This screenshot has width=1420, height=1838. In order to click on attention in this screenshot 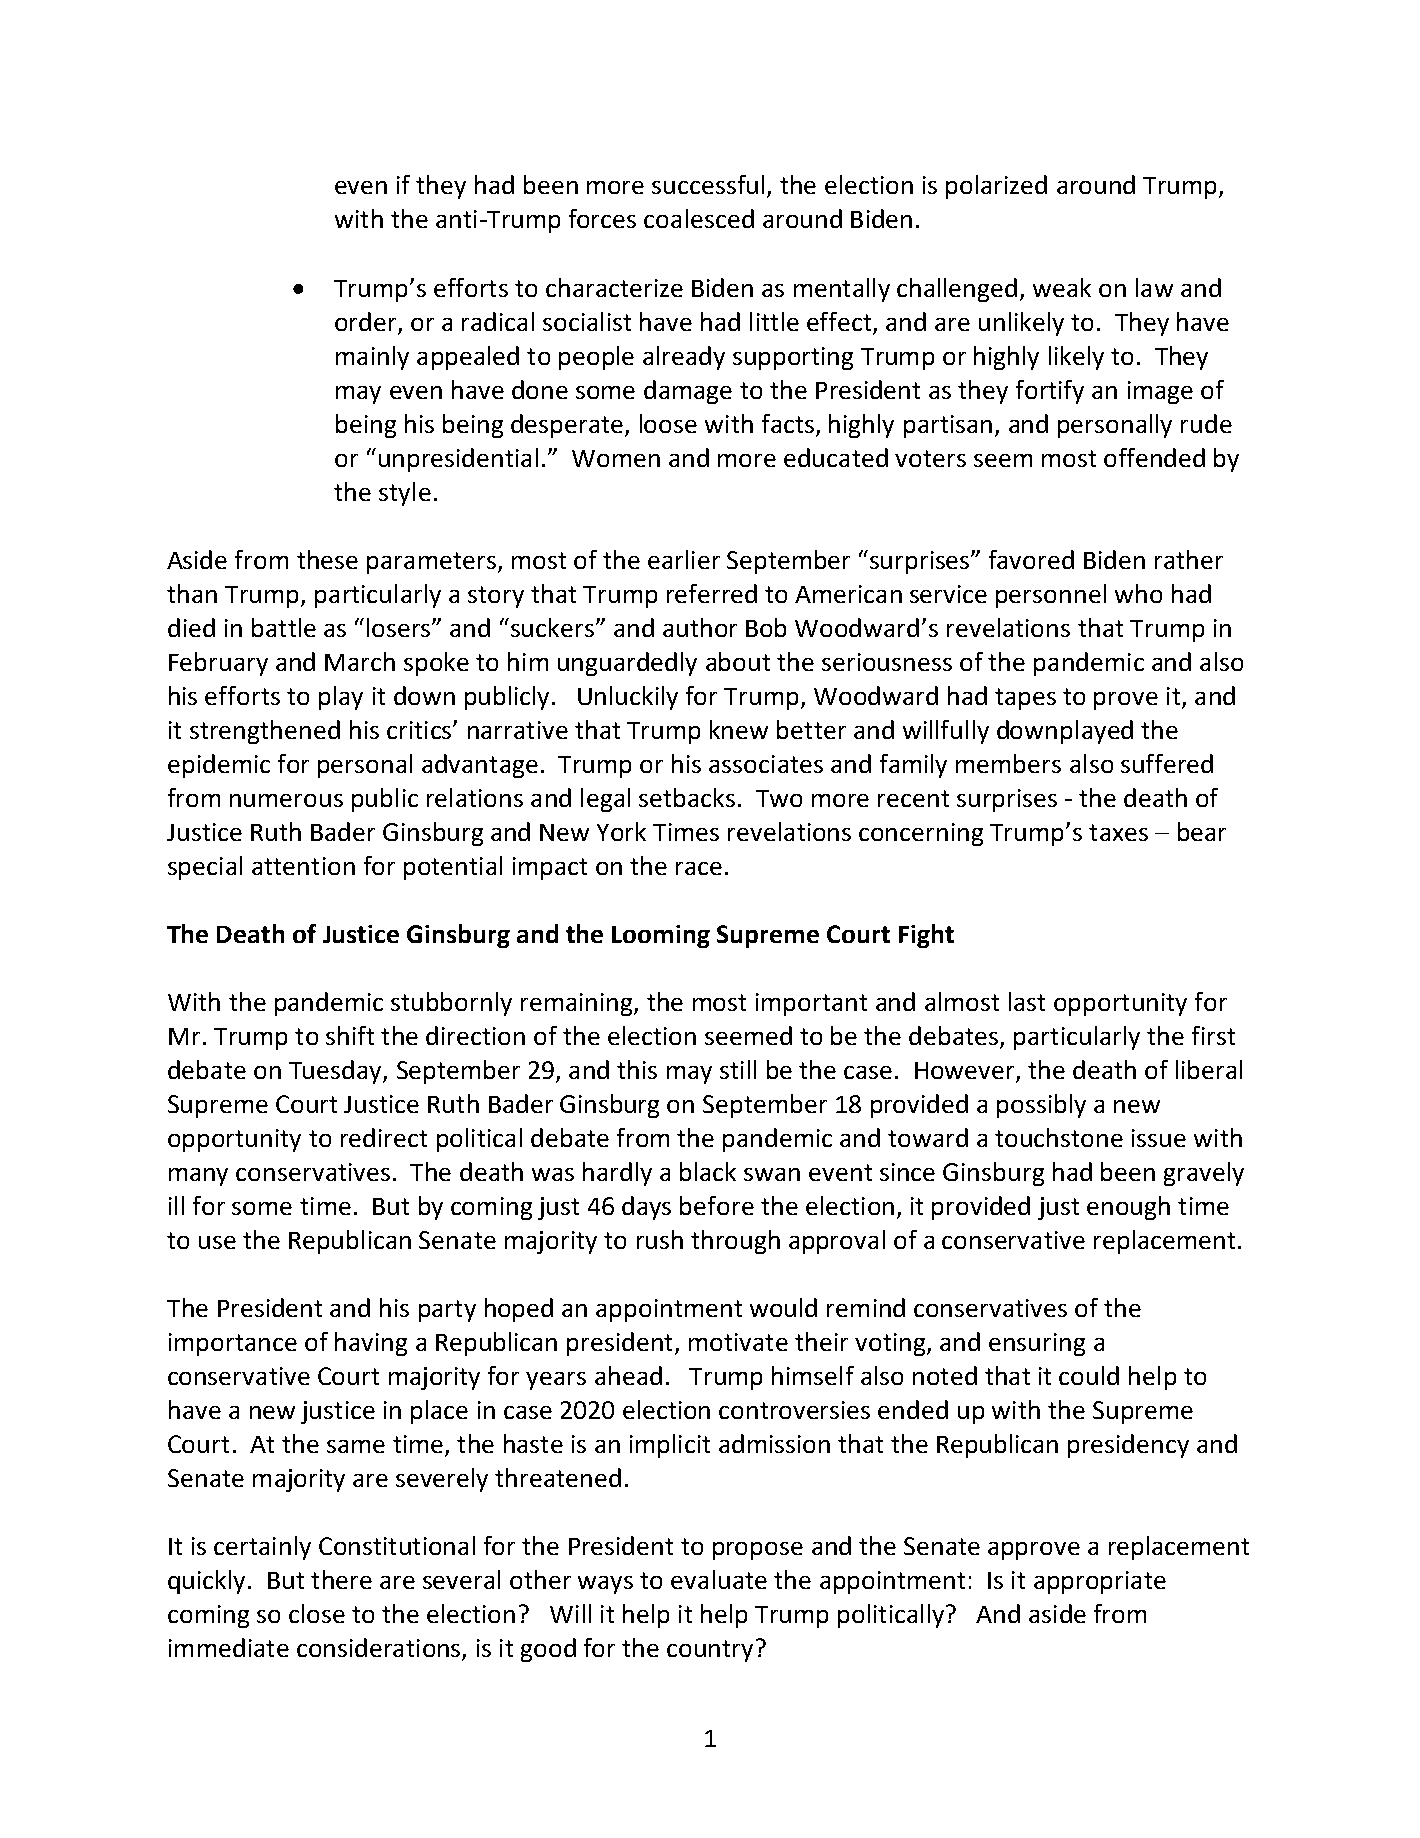, I will do `click(303, 866)`.
